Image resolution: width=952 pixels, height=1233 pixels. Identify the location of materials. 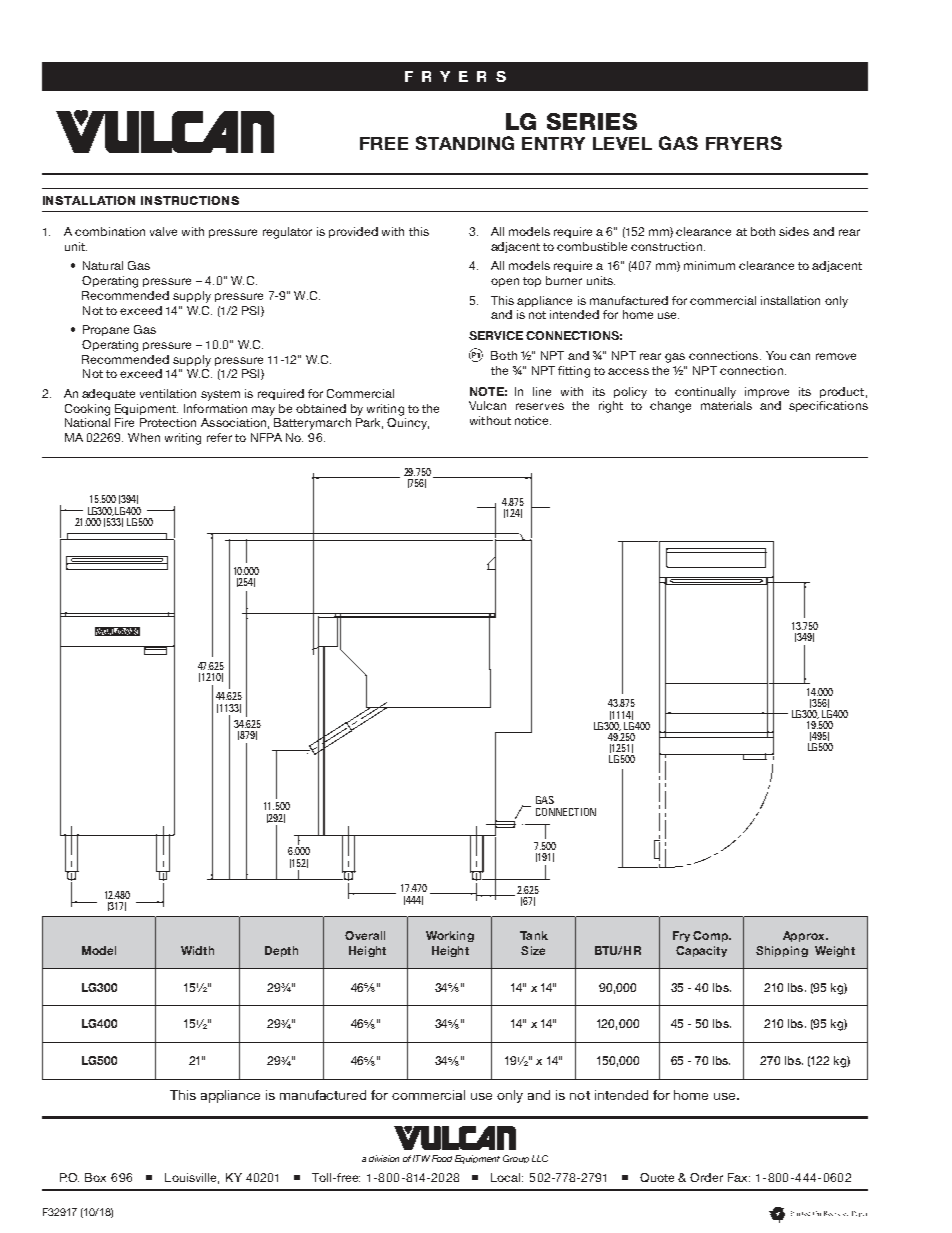
(726, 405).
